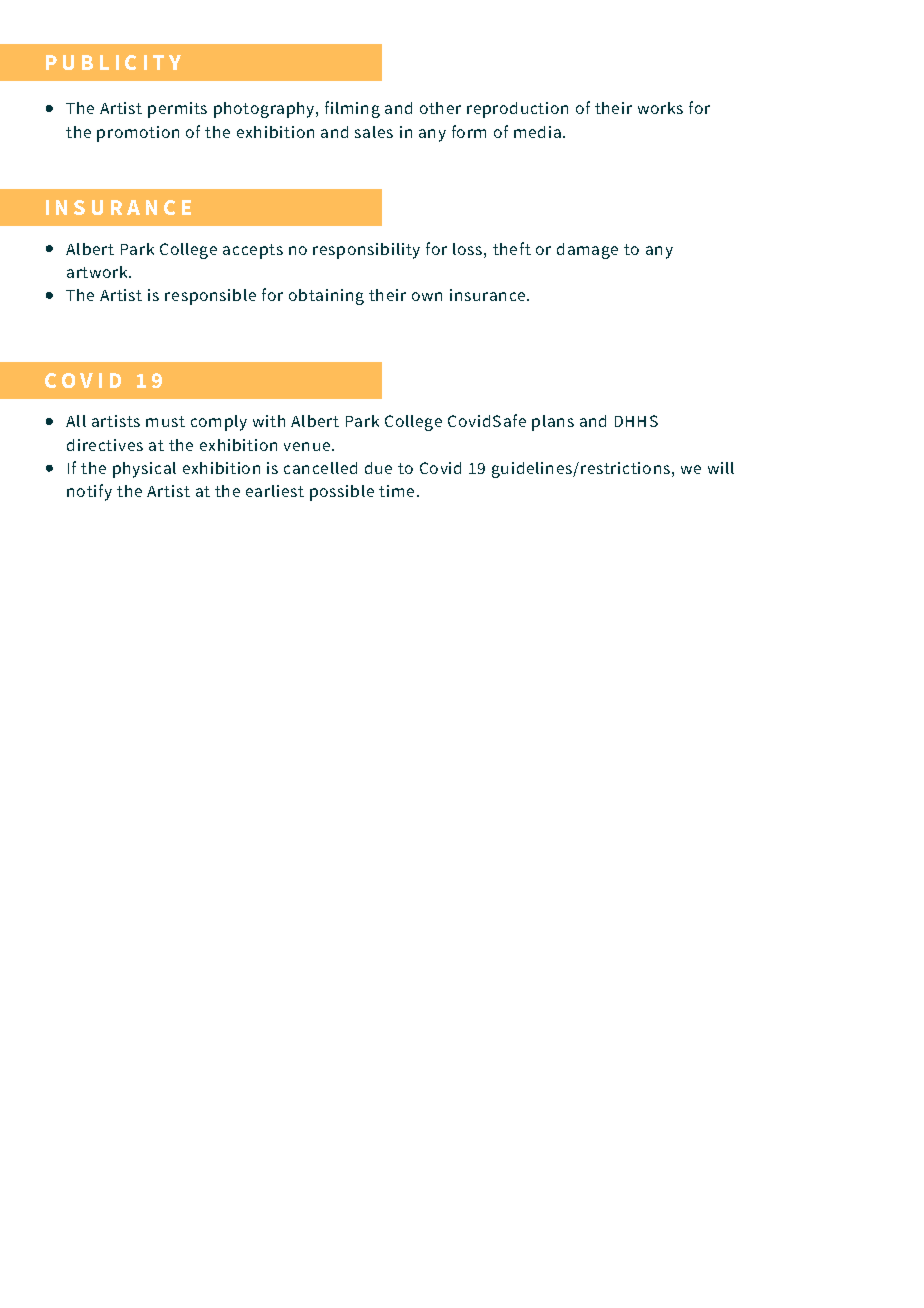  What do you see at coordinates (144, 470) in the screenshot?
I see `physical` at bounding box center [144, 470].
